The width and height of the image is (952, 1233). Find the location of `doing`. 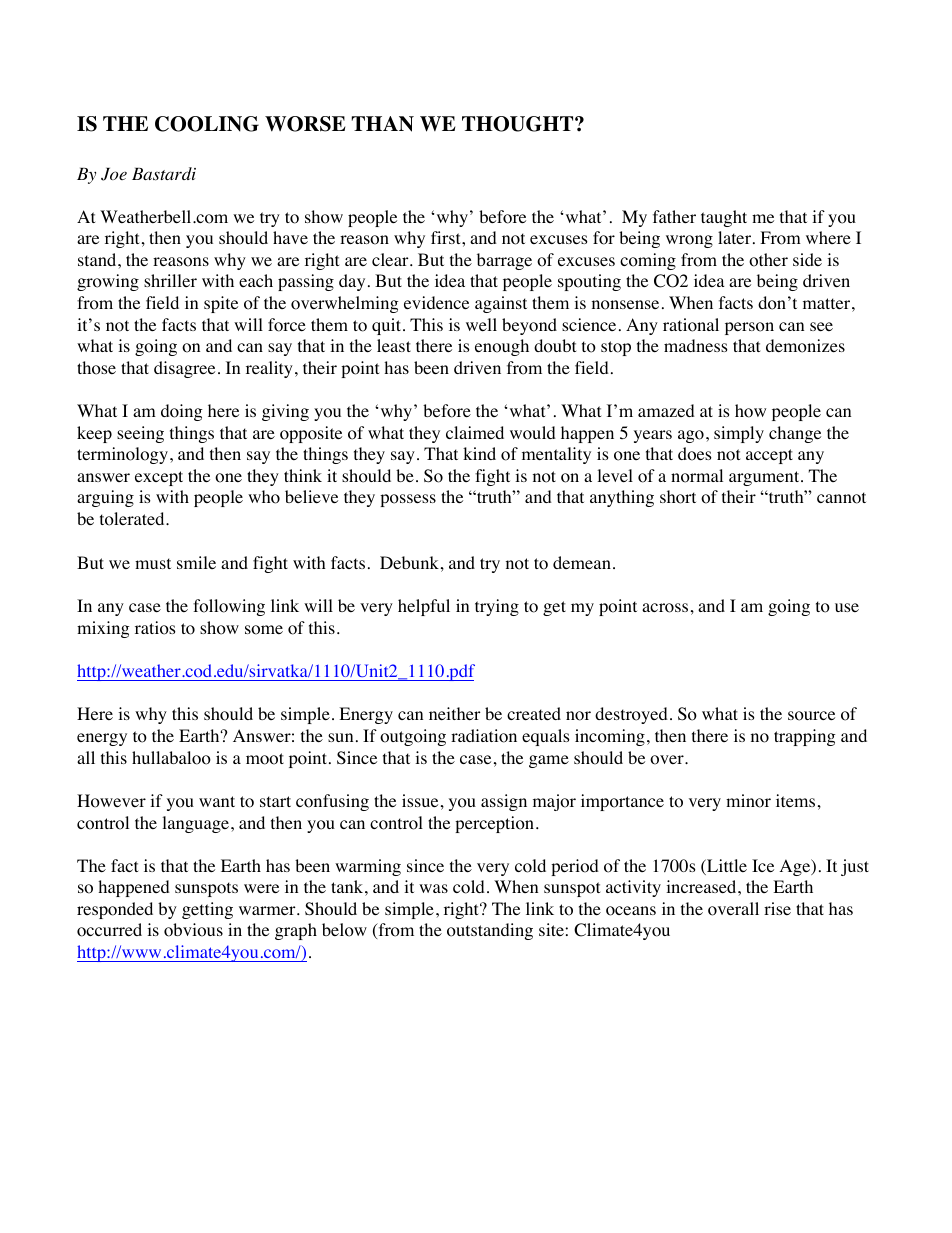

doing is located at coordinates (182, 412).
